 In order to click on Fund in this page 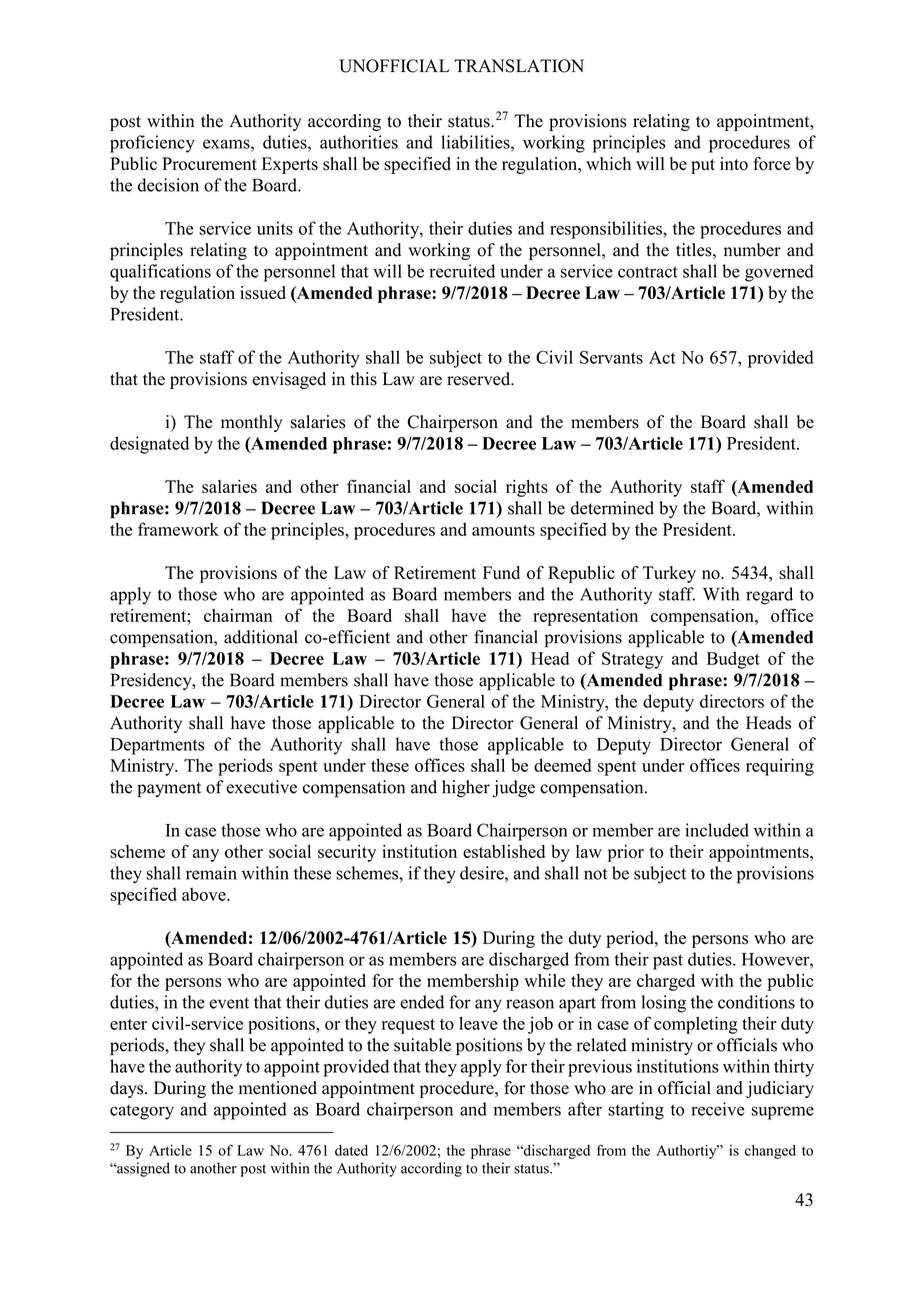, I will do `click(501, 572)`.
